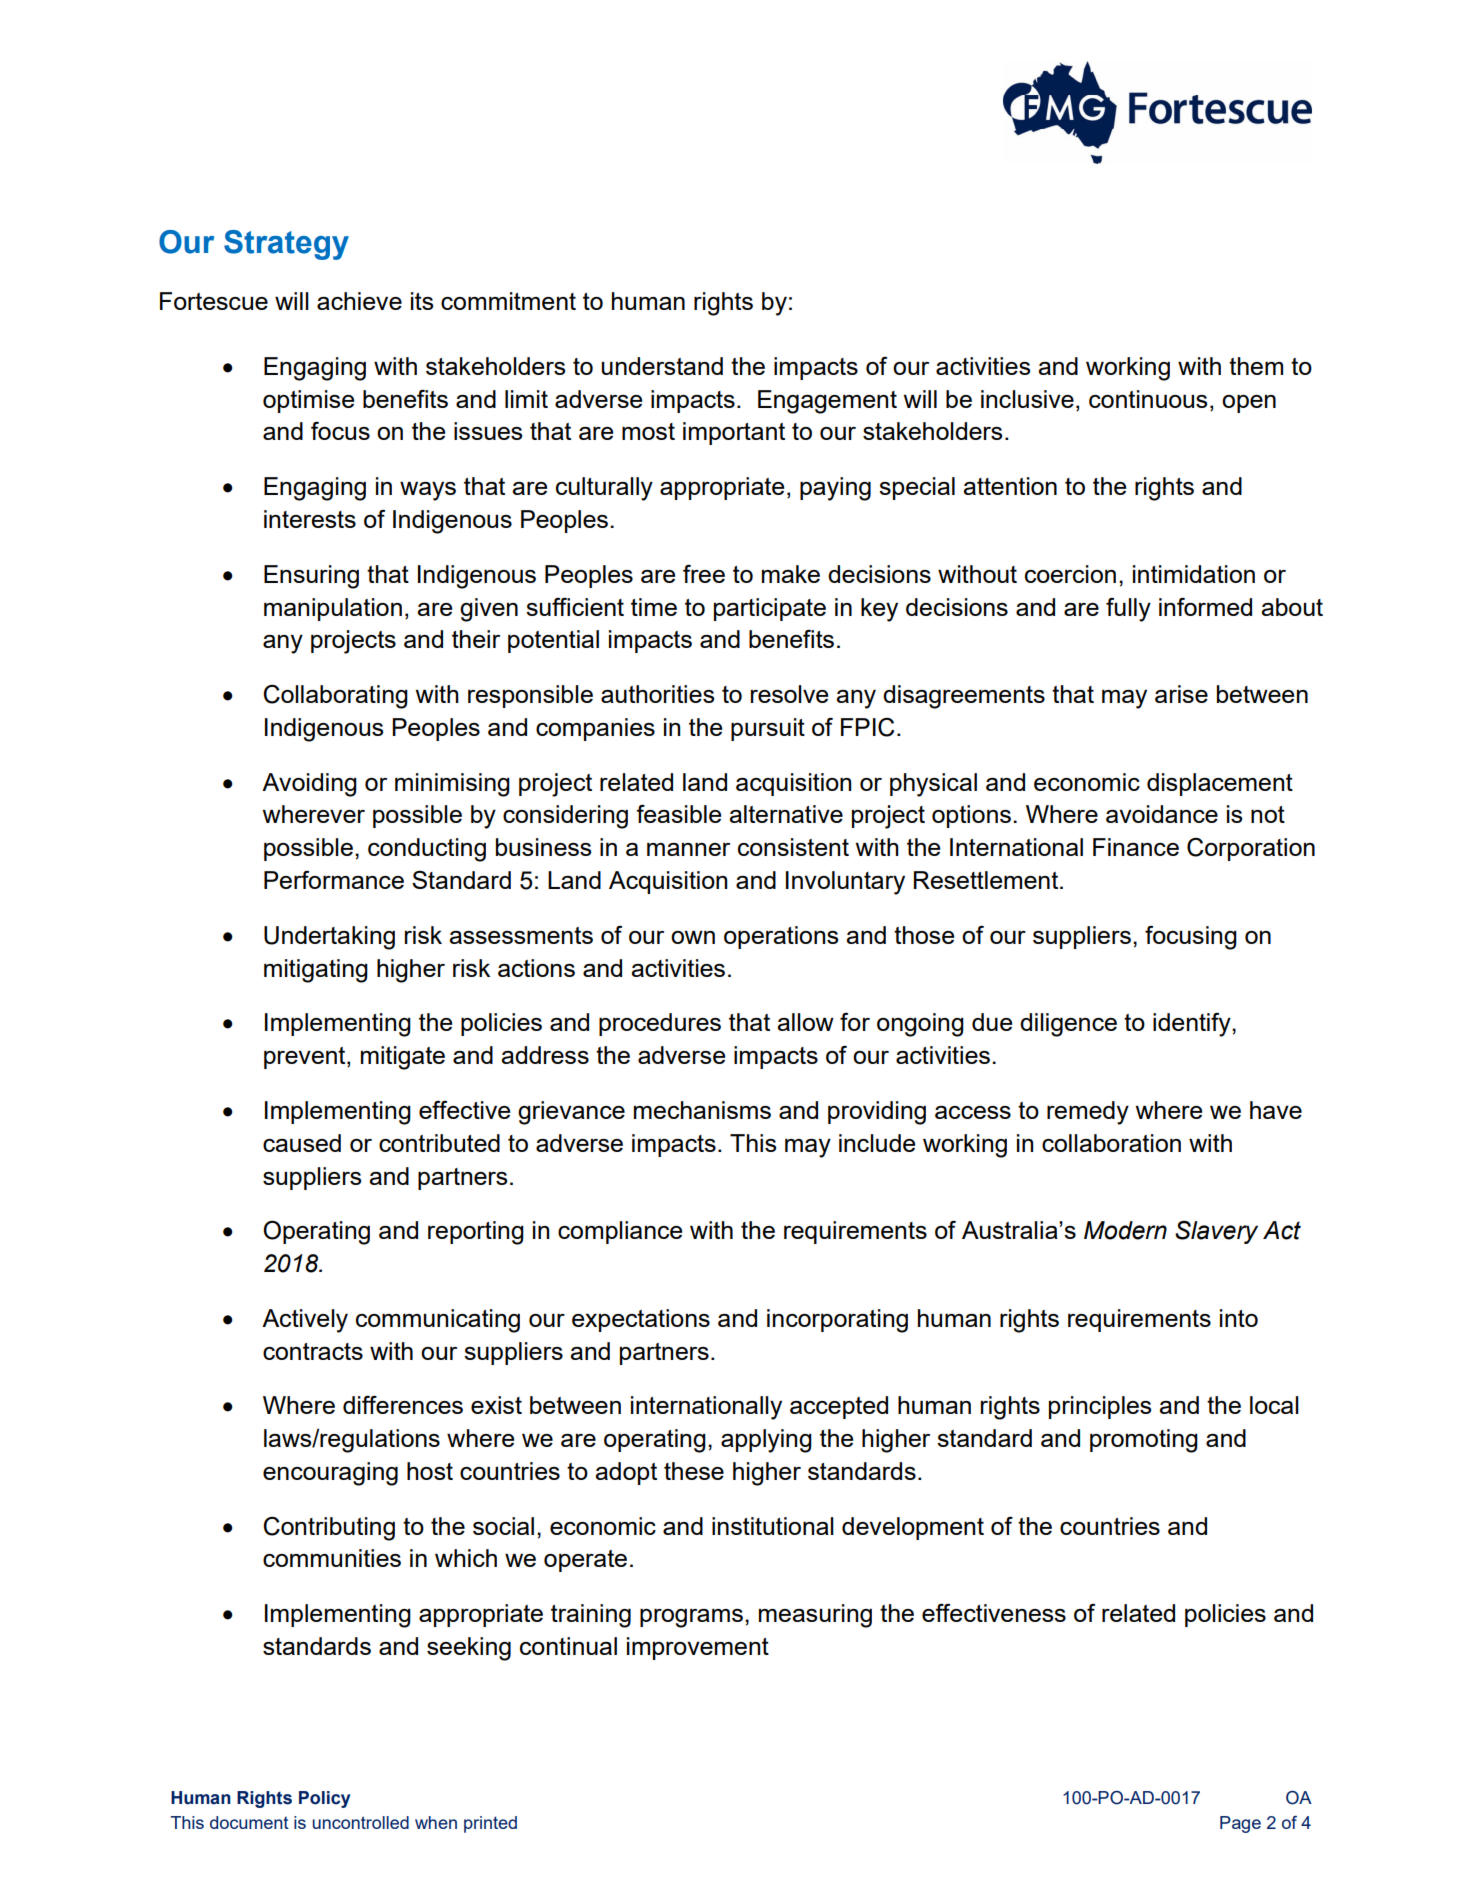 The height and width of the screenshot is (1898, 1467). Describe the element at coordinates (306, 1058) in the screenshot. I see `prevent` at that location.
